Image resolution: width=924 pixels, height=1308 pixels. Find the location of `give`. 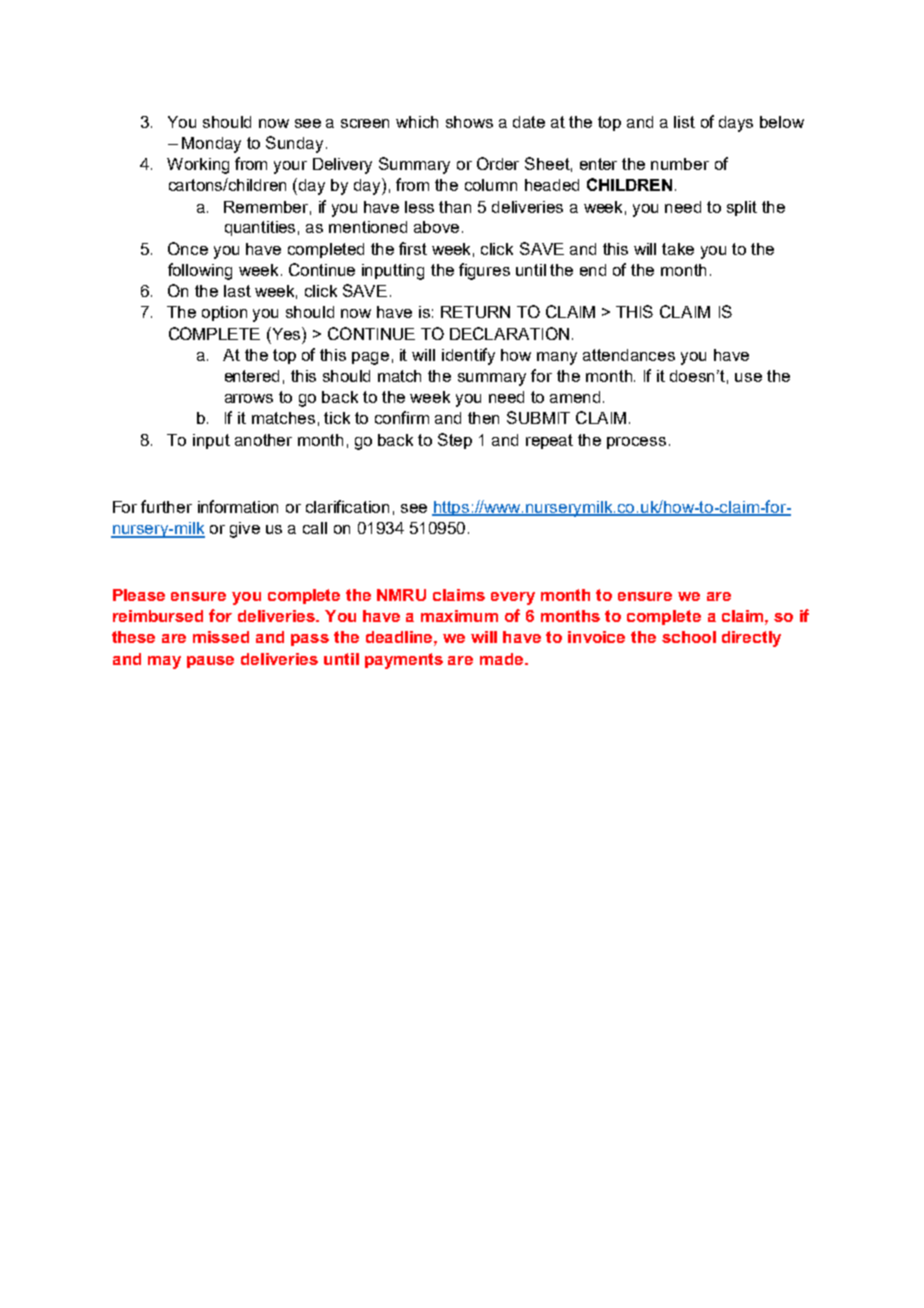

give is located at coordinates (245, 530).
